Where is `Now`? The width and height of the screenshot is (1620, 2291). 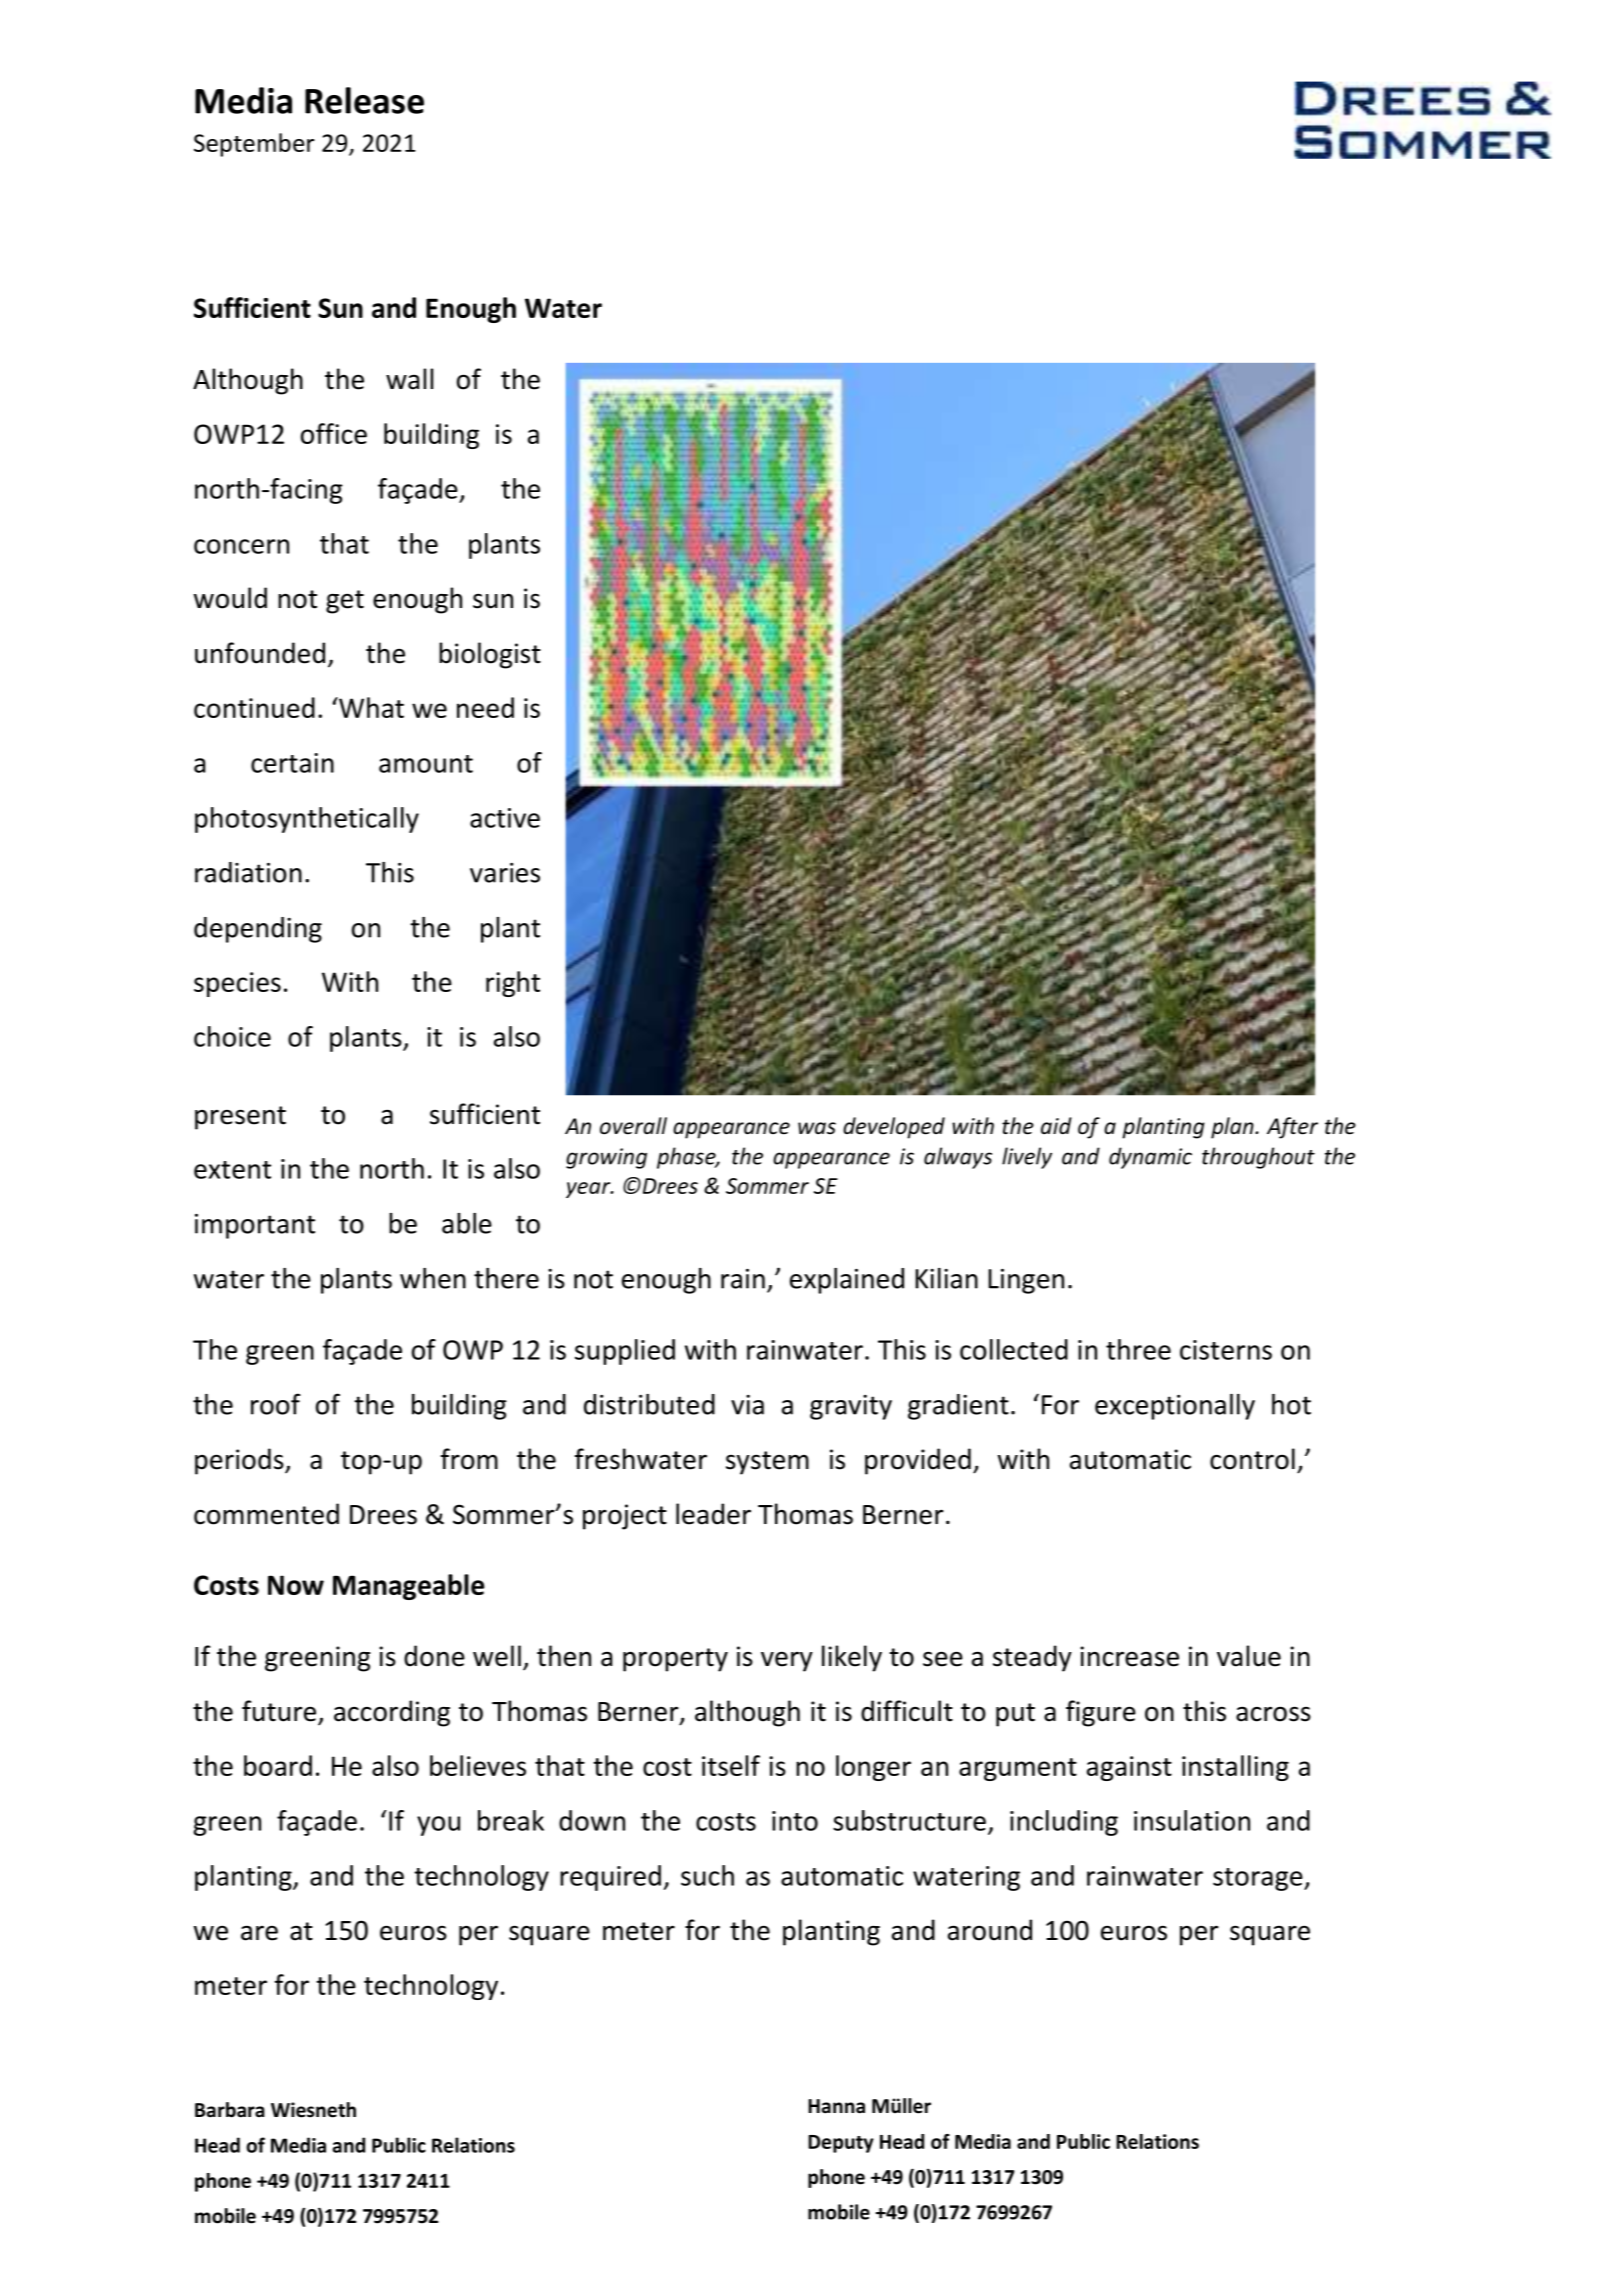 Now is located at coordinates (296, 1585).
